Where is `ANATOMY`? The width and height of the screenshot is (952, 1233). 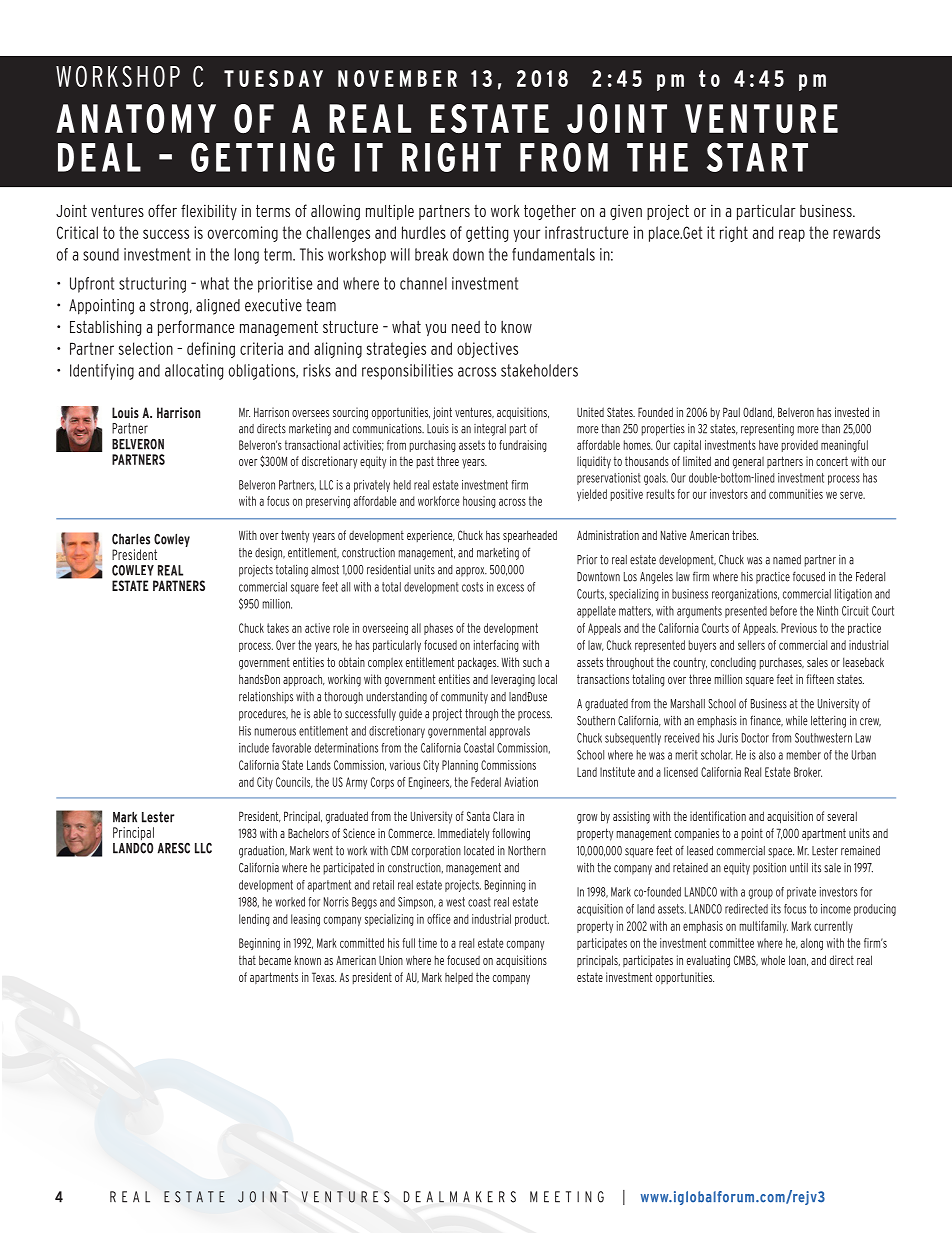
ANATOMY is located at coordinates (136, 118).
